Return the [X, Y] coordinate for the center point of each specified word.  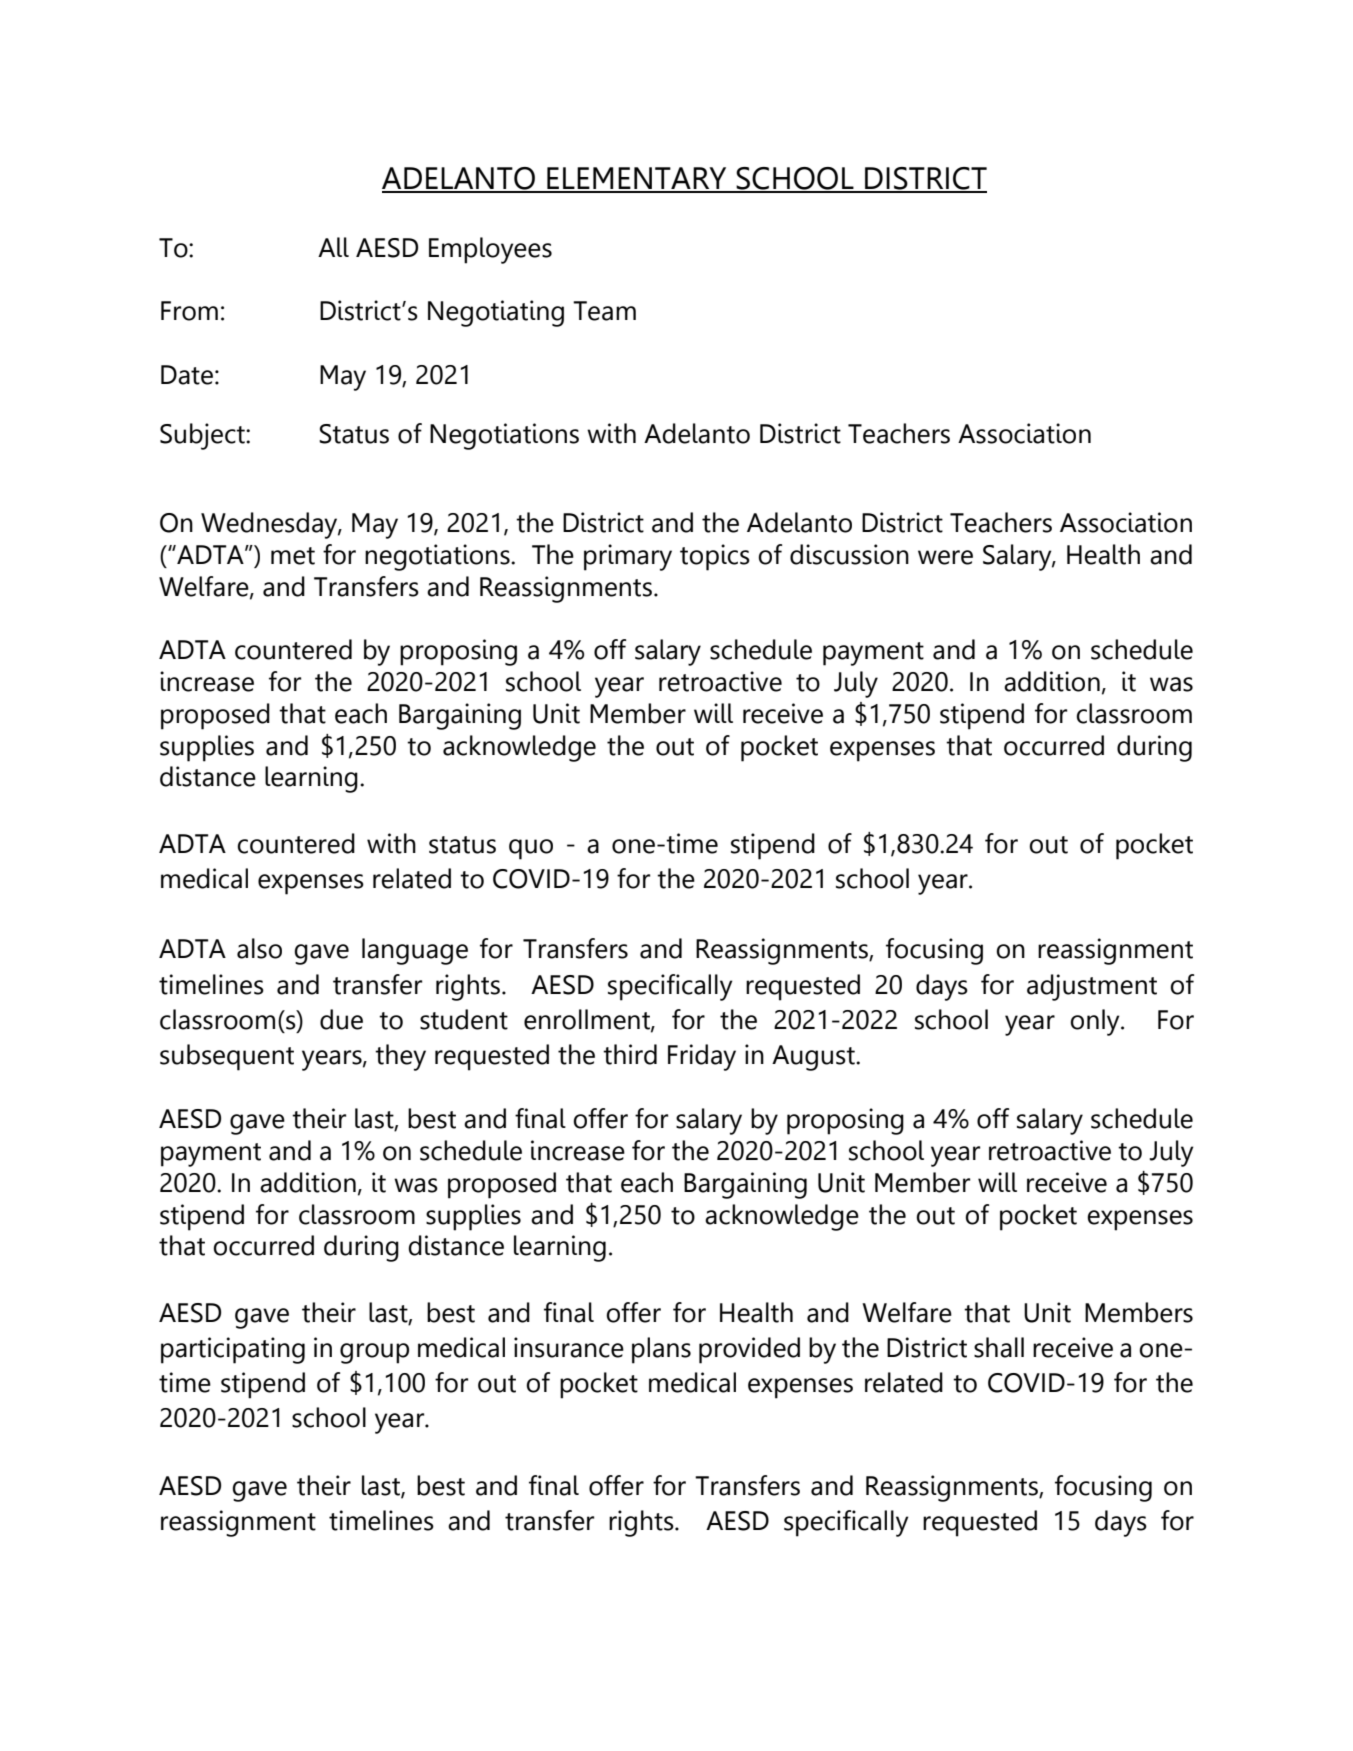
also [259, 948]
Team [604, 311]
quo [531, 849]
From [189, 311]
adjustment [1092, 987]
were [945, 557]
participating [233, 1350]
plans [661, 1350]
